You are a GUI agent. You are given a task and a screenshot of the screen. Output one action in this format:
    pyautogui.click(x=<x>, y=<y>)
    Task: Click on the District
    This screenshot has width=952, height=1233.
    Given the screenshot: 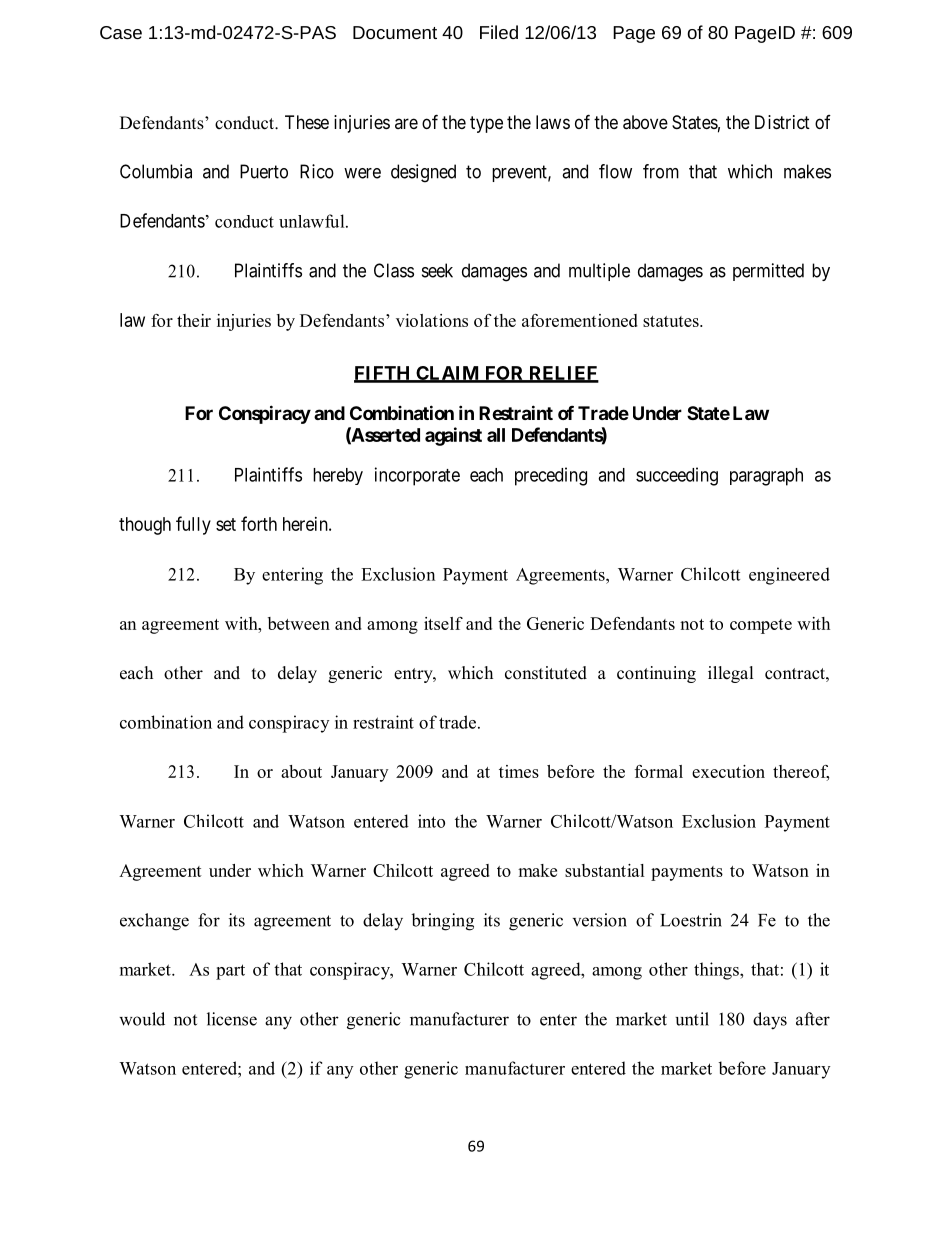 What is the action you would take?
    pyautogui.click(x=782, y=122)
